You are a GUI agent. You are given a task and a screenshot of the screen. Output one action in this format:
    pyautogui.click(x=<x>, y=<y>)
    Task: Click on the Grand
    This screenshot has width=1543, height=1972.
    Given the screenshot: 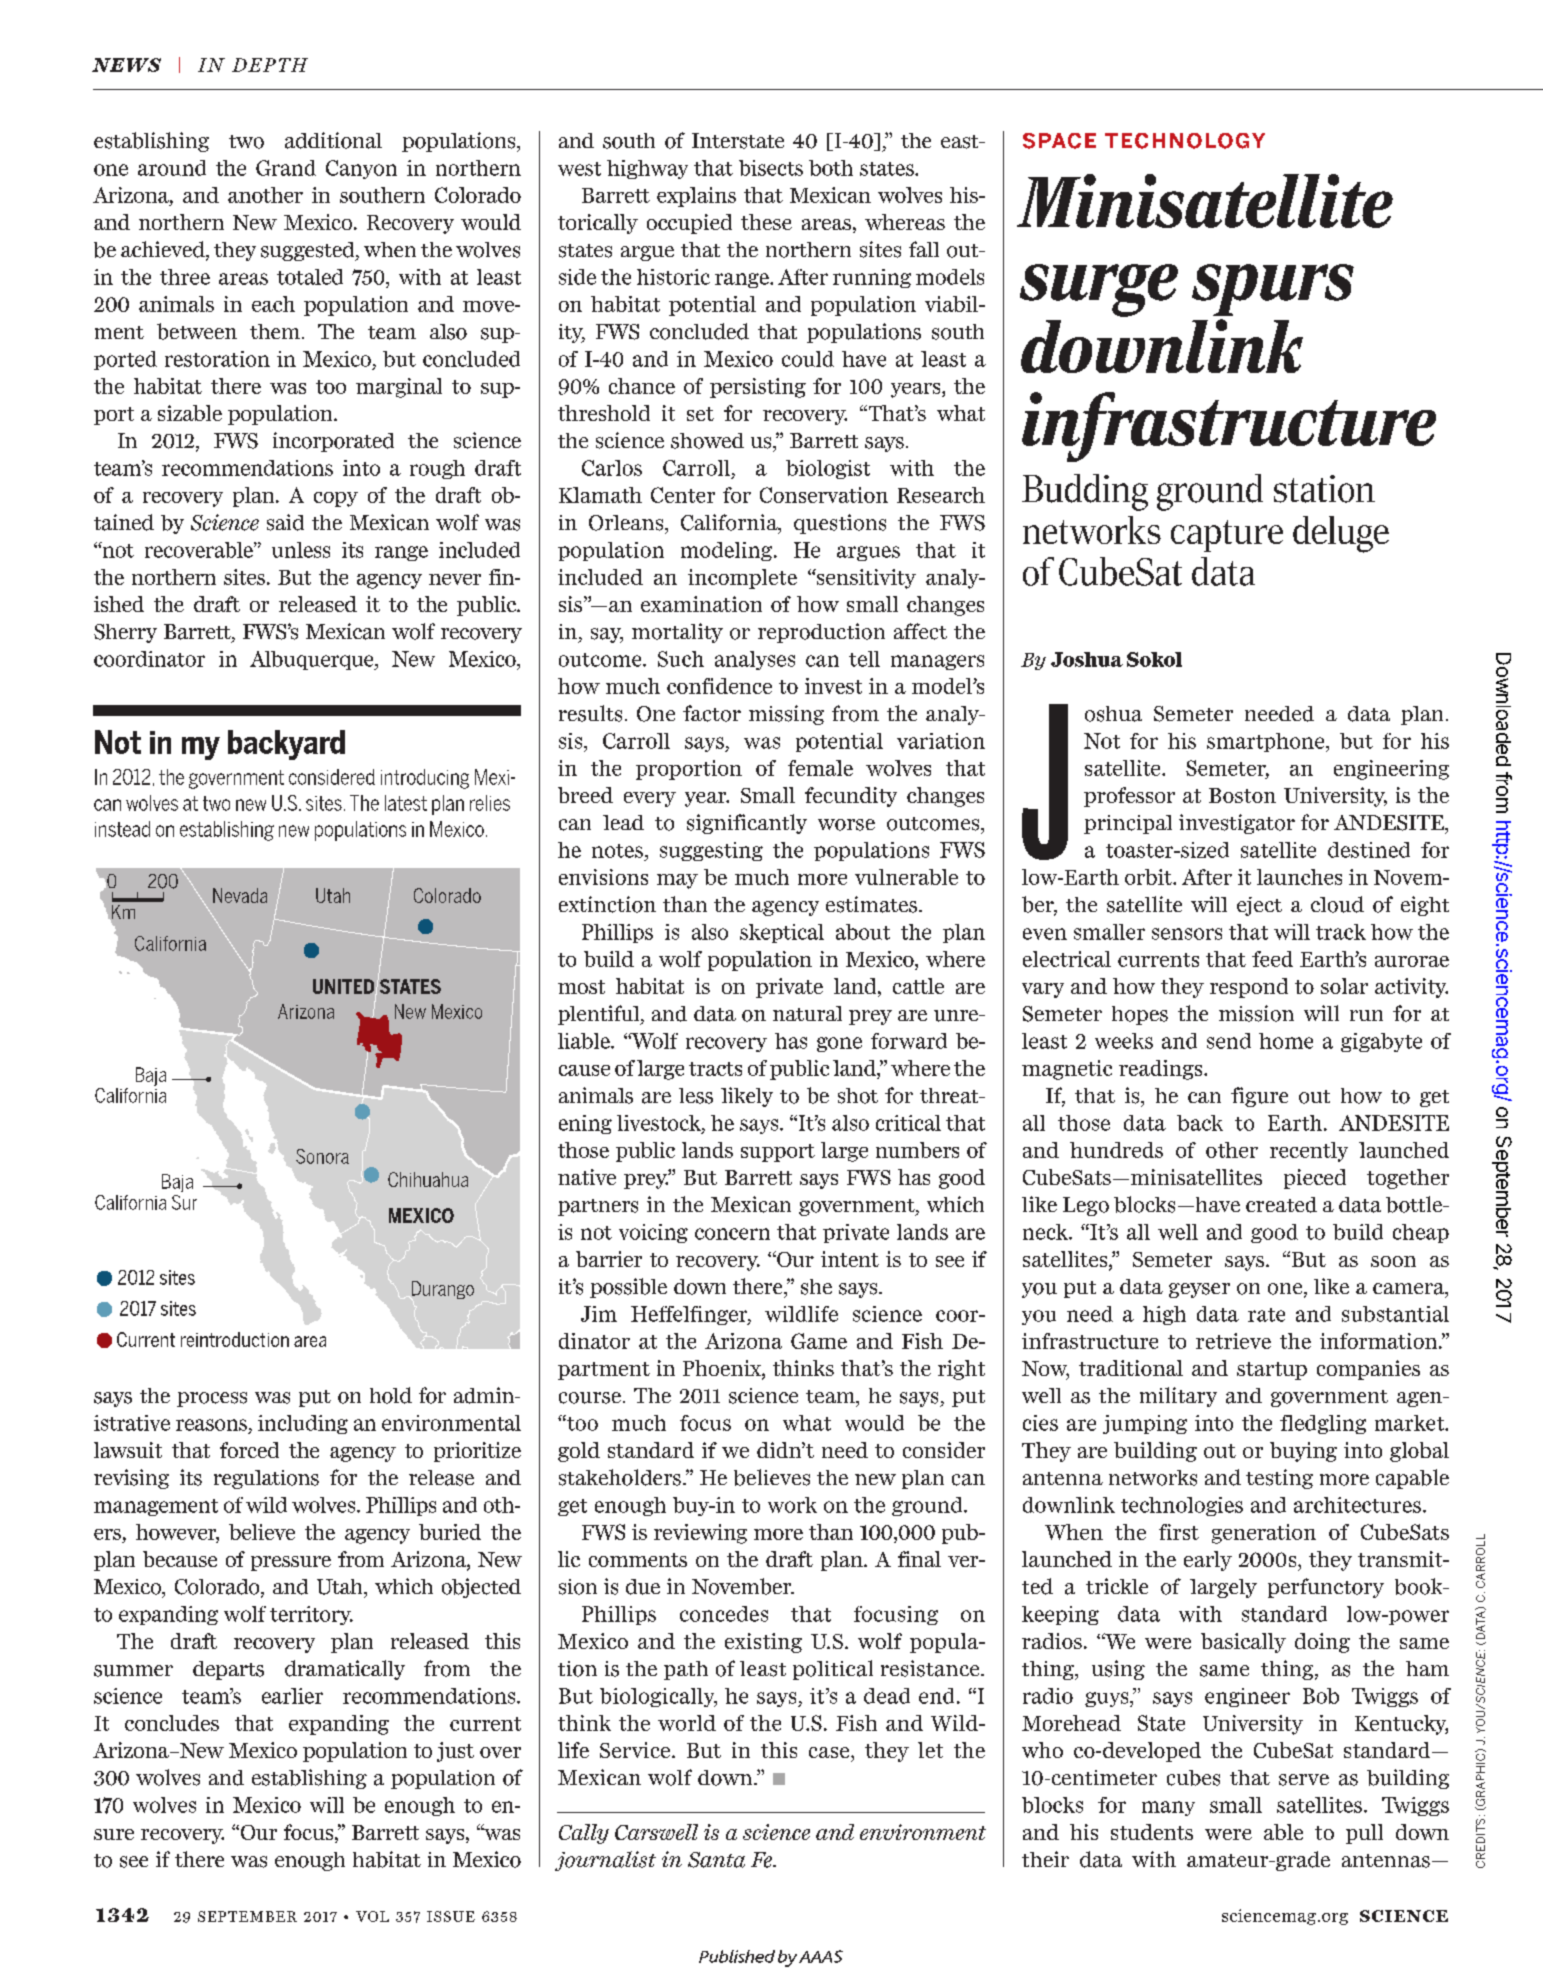 What is the action you would take?
    pyautogui.click(x=286, y=168)
